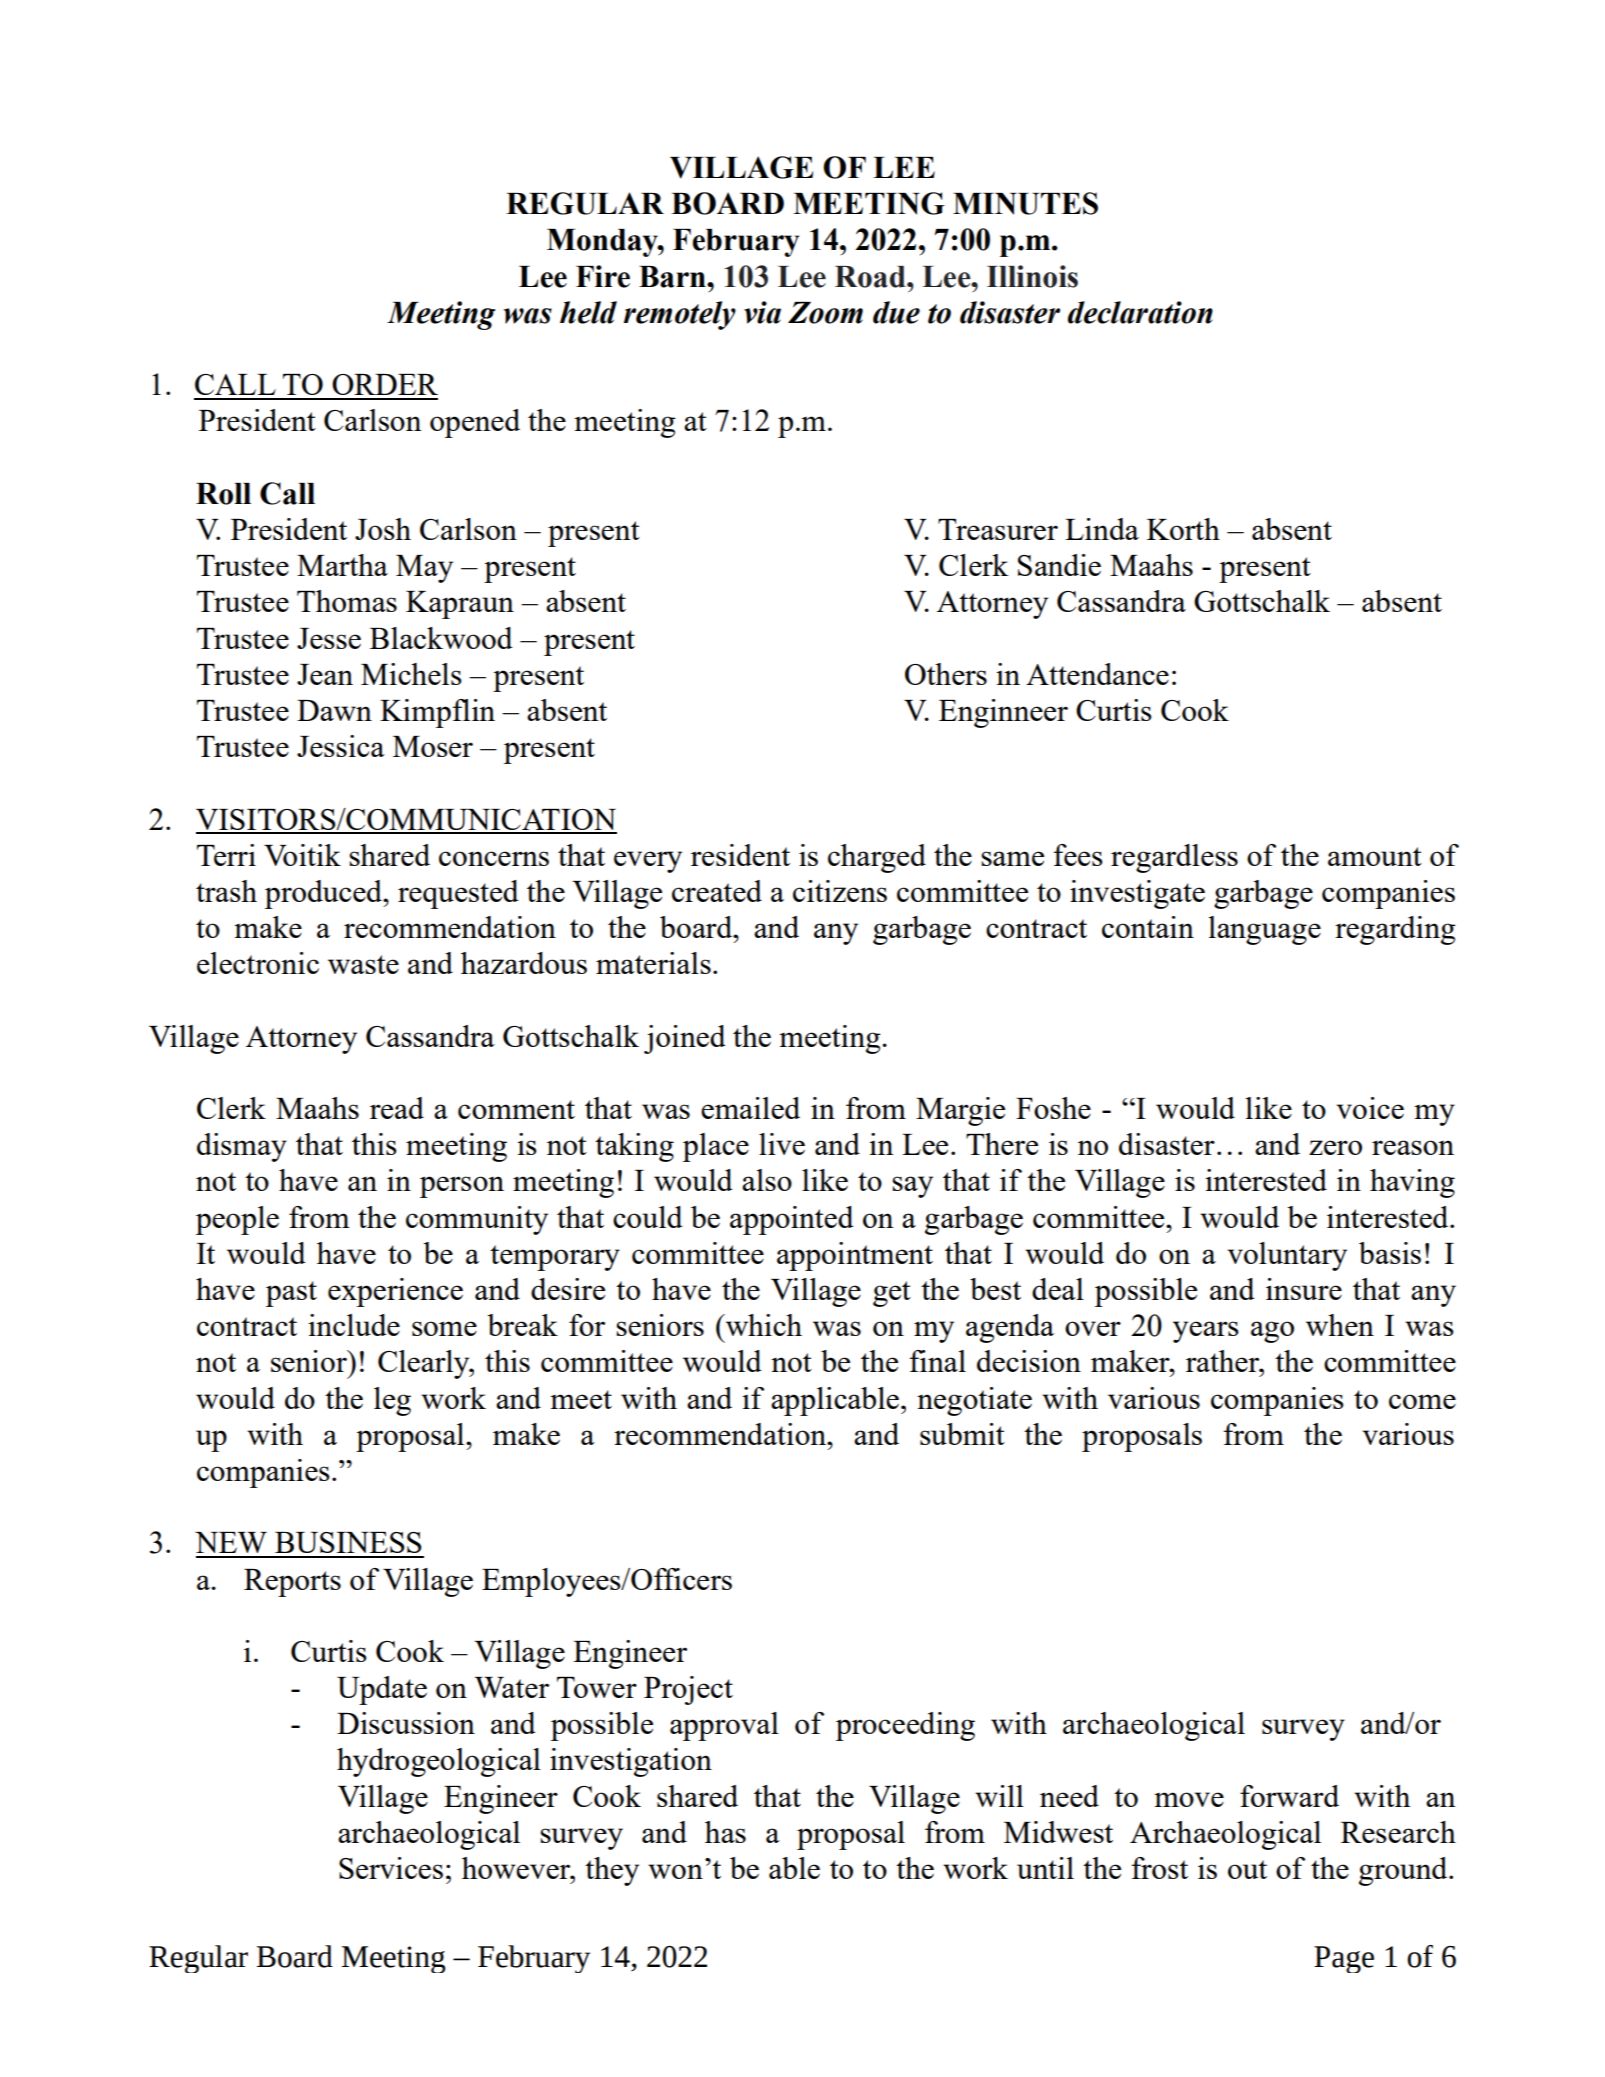 This page has height=2077, width=1605. What do you see at coordinates (391, 1868) in the page?
I see `Services` at bounding box center [391, 1868].
